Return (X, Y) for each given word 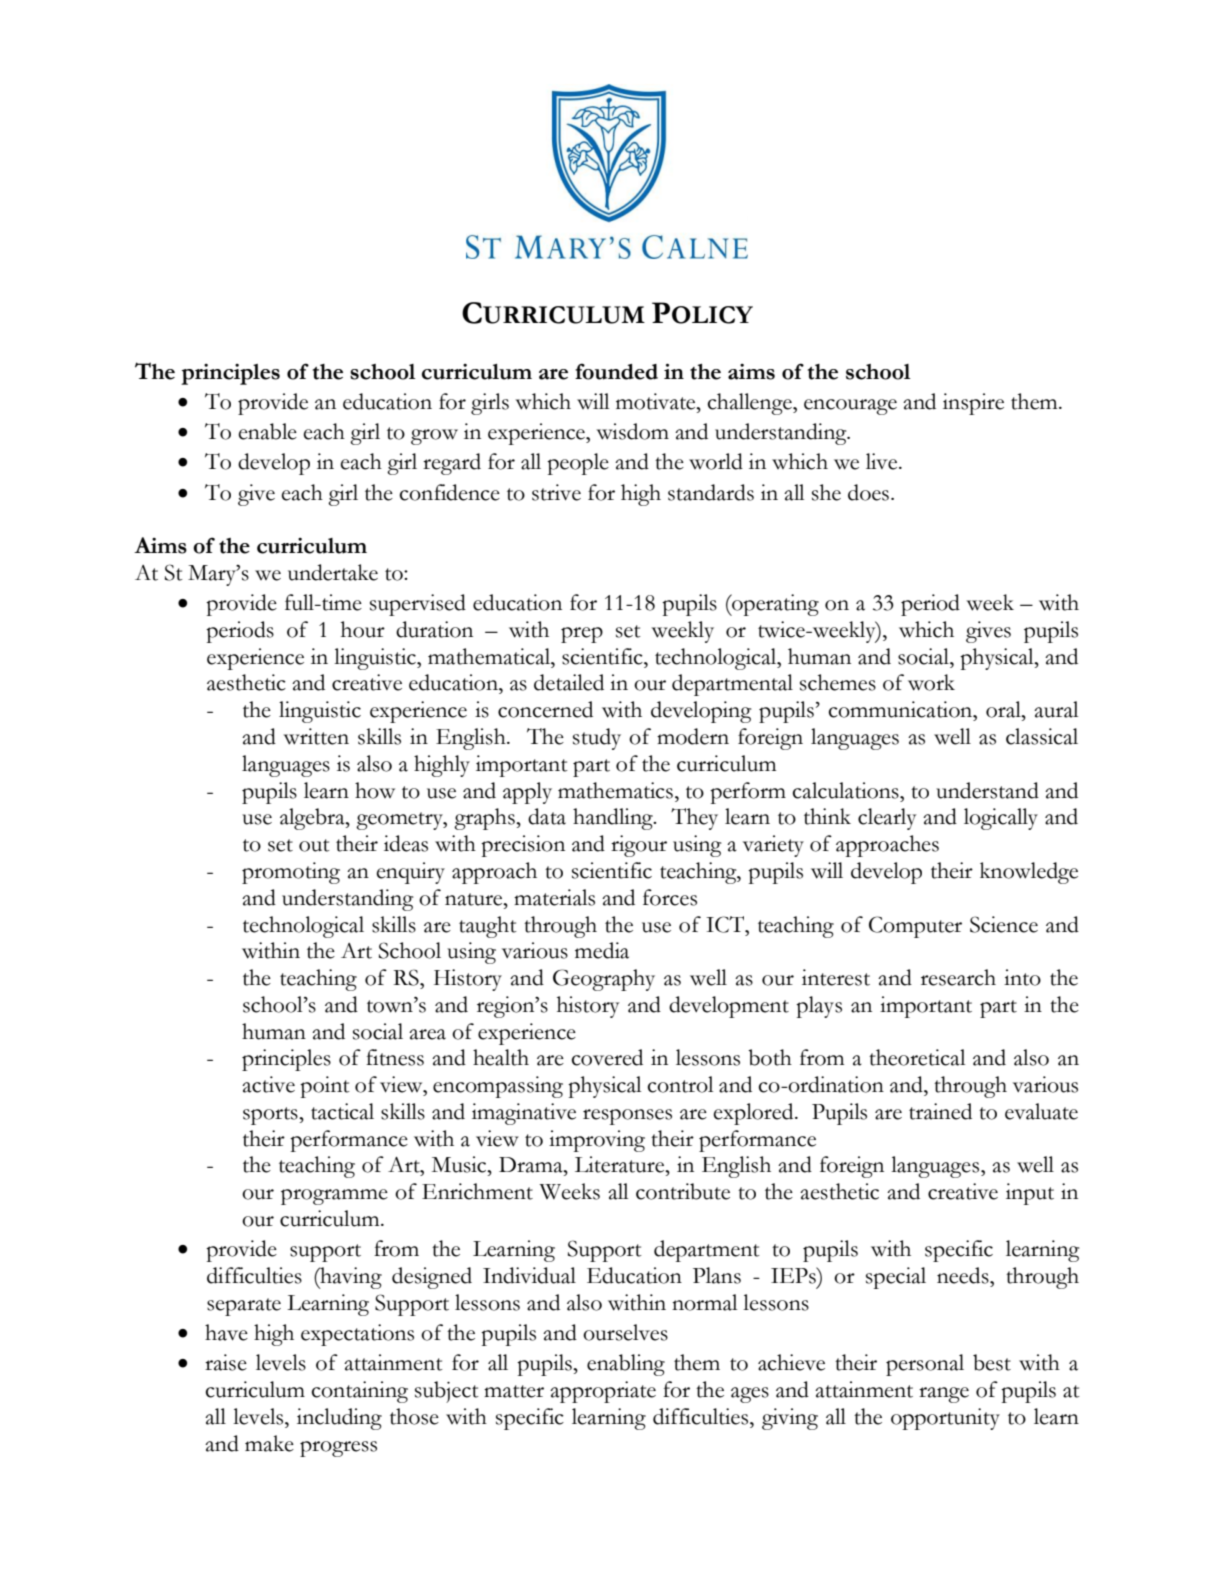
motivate (657, 401)
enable (267, 431)
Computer (915, 927)
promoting (291, 873)
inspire (973, 404)
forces (670, 897)
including (339, 1419)
